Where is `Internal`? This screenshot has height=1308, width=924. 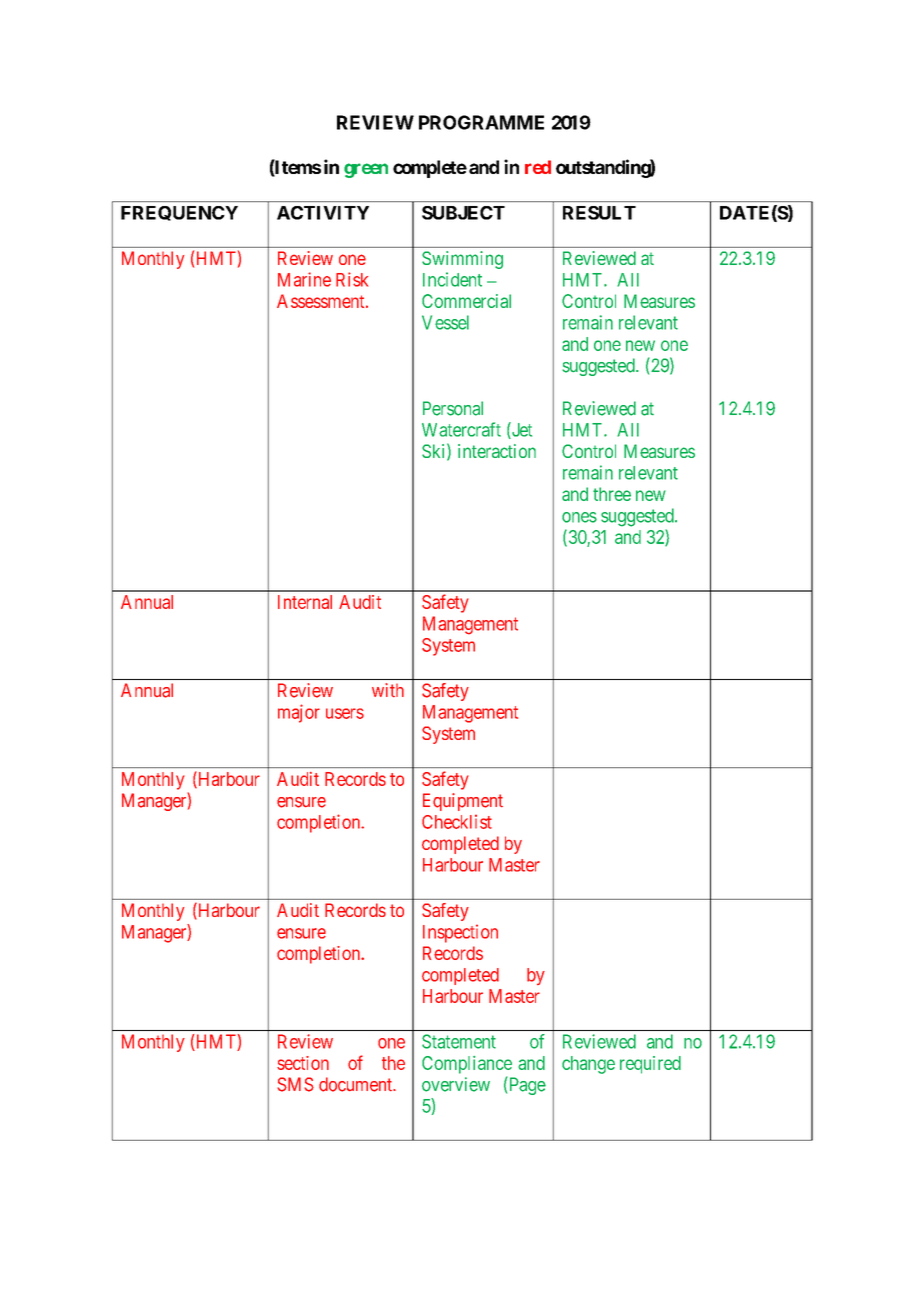 Internal is located at coordinates (305, 602).
